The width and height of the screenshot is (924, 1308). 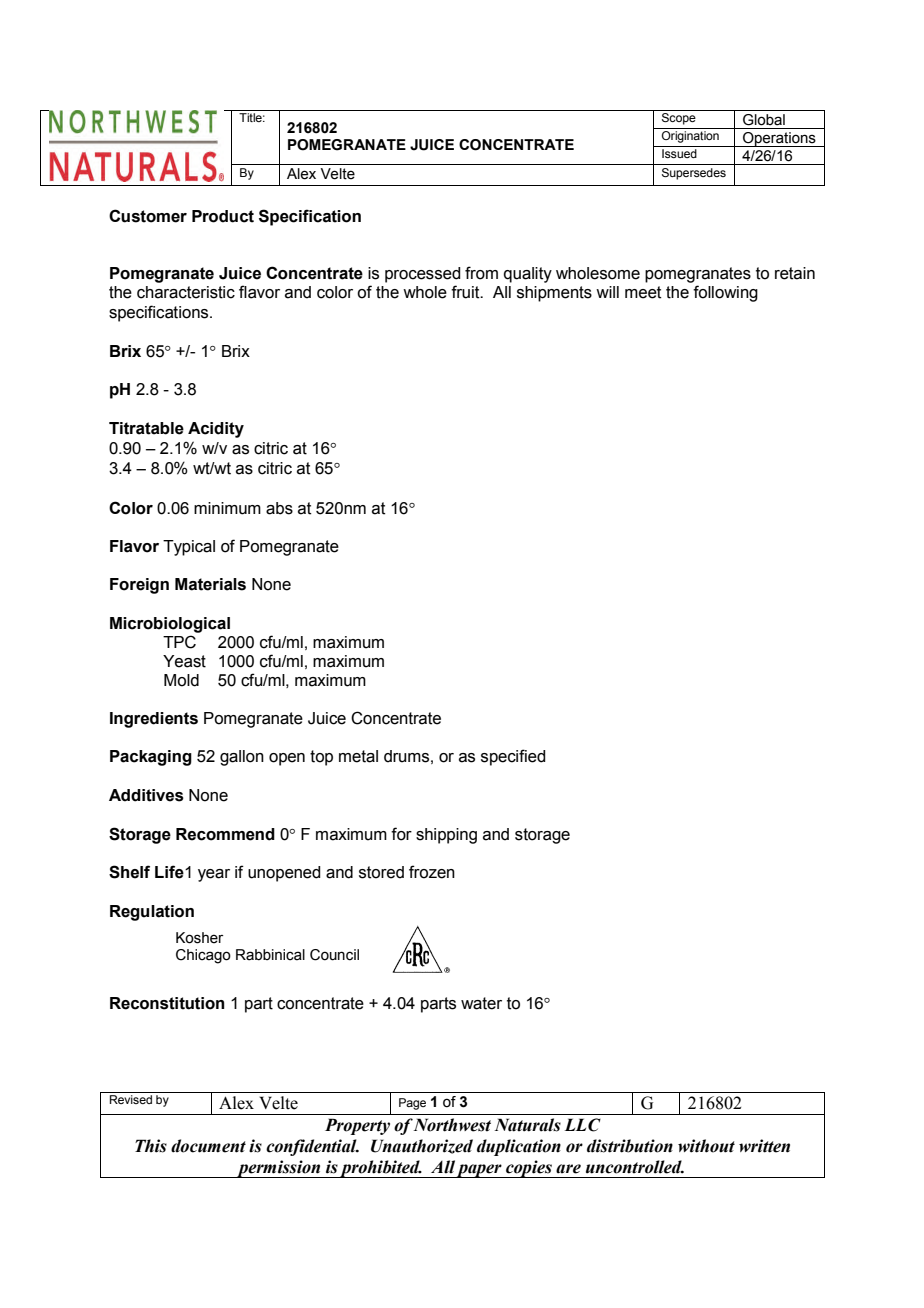 What do you see at coordinates (208, 1146) in the screenshot?
I see `document` at bounding box center [208, 1146].
